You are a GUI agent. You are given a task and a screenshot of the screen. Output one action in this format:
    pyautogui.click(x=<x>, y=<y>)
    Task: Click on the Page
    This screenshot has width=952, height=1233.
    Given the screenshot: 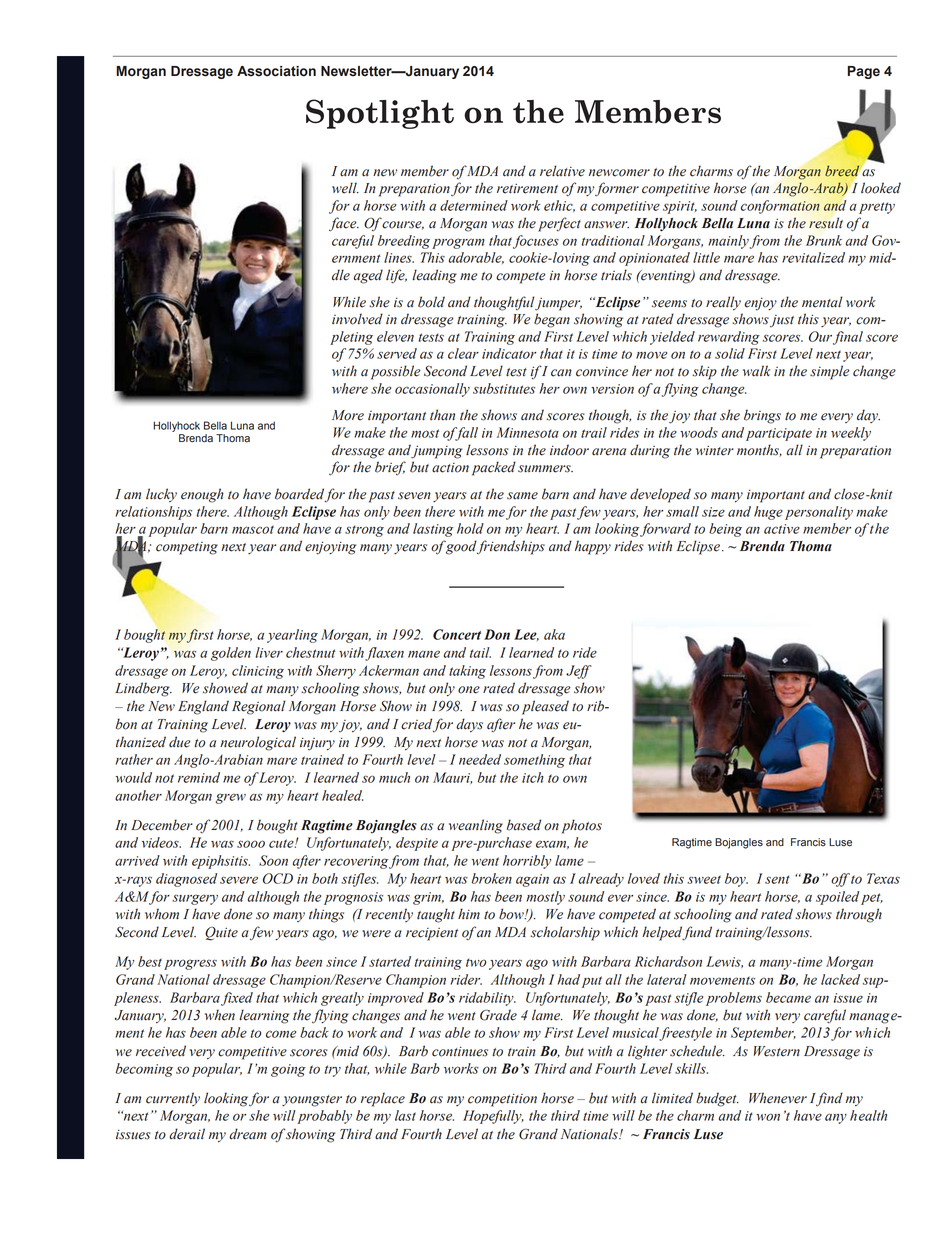 What is the action you would take?
    pyautogui.click(x=864, y=72)
